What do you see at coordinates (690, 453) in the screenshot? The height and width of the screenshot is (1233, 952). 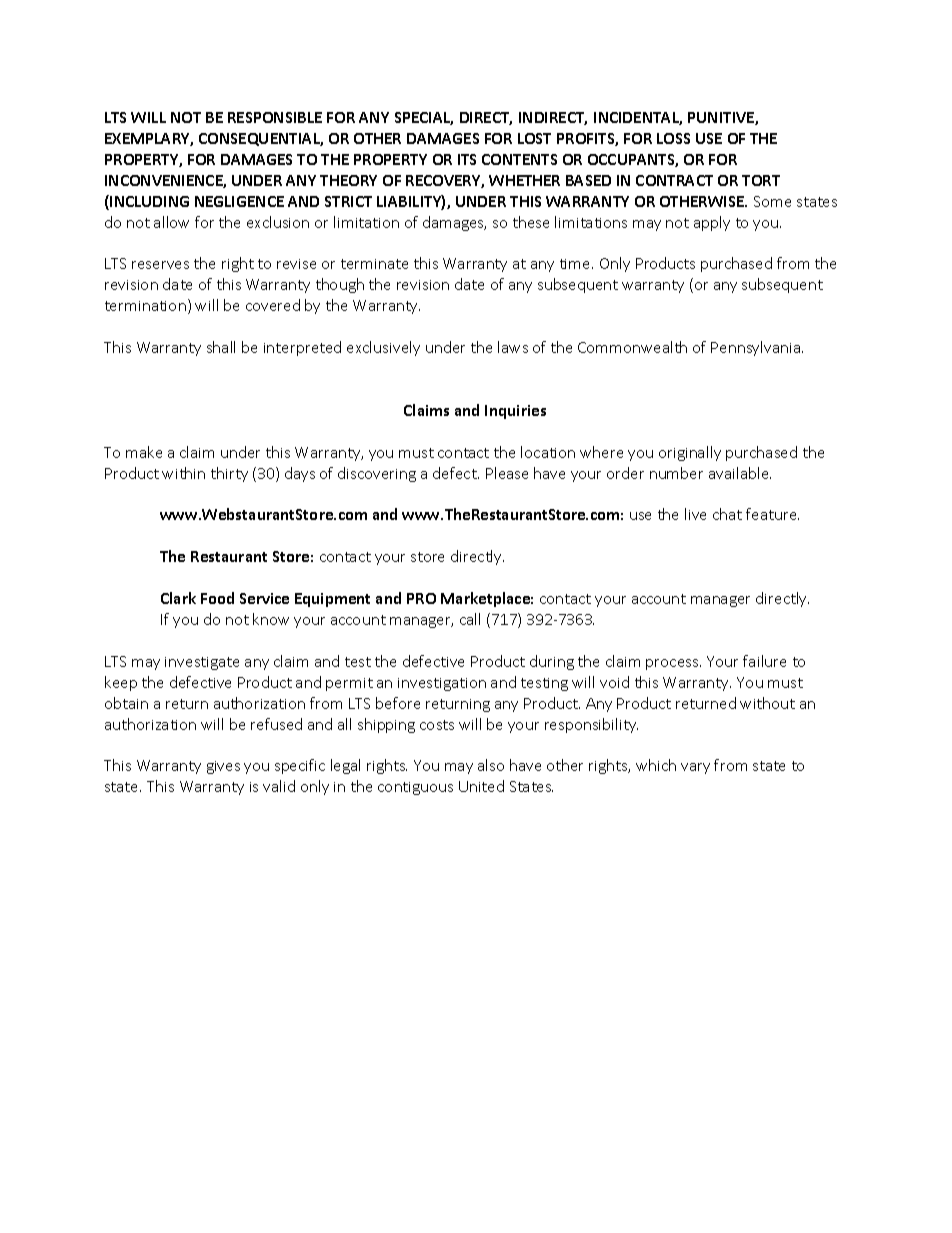 I see `originally` at bounding box center [690, 453].
